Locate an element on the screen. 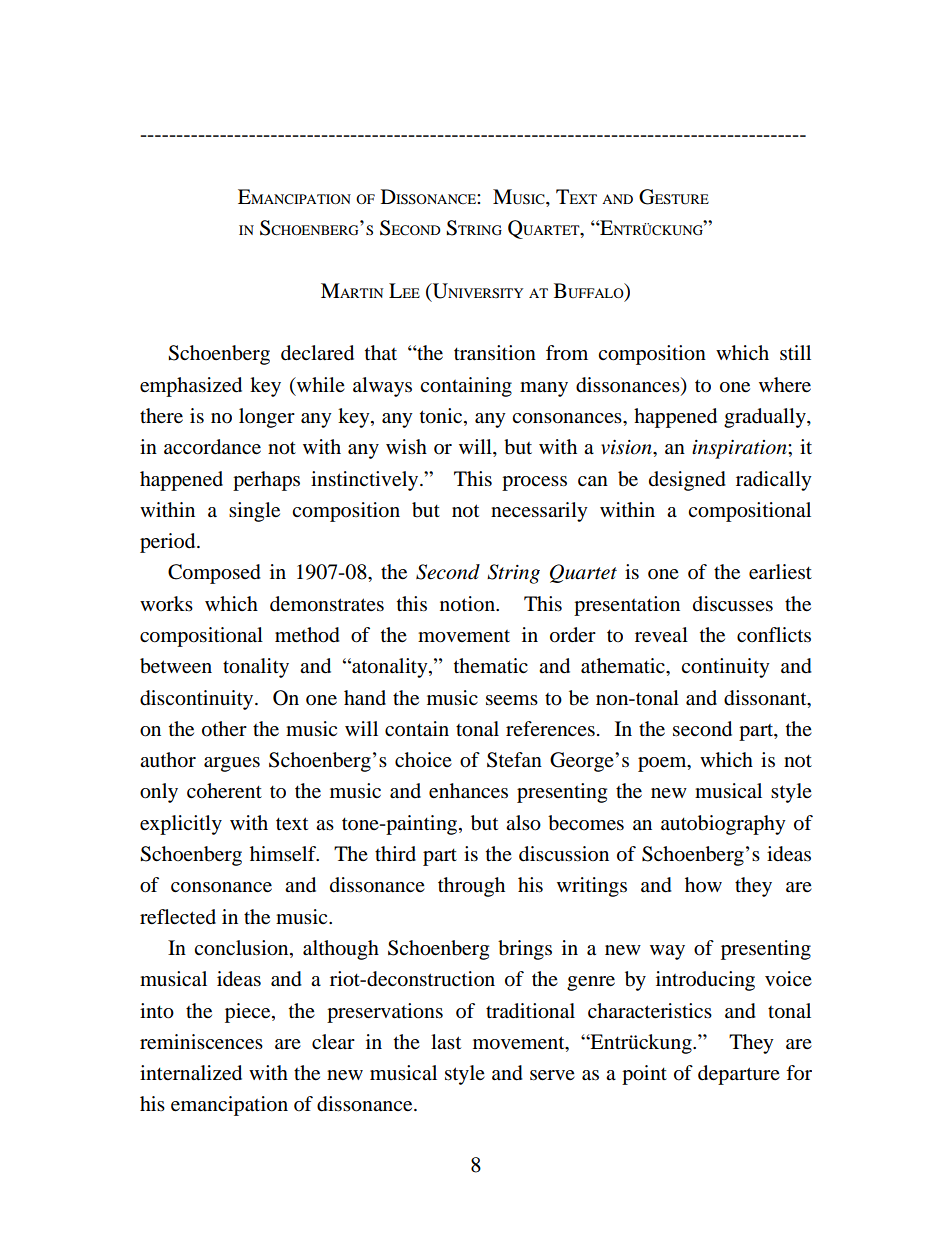 This screenshot has height=1233, width=952. Composed is located at coordinates (214, 574).
